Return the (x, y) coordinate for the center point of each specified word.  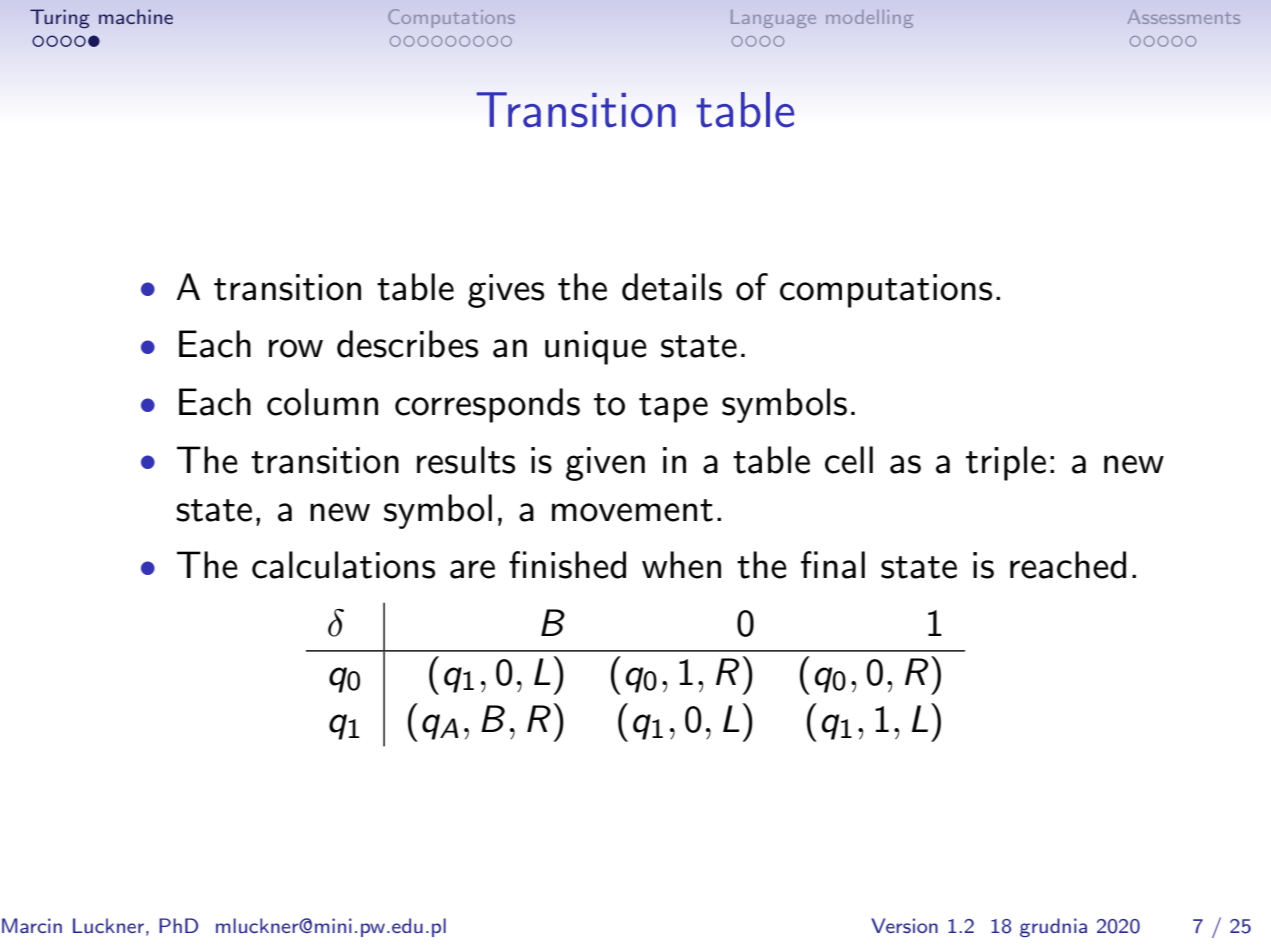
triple (1006, 463)
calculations (343, 565)
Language (773, 19)
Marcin (32, 925)
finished (567, 565)
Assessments (1184, 17)
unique (596, 348)
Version (904, 925)
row (296, 348)
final (833, 565)
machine (136, 16)
